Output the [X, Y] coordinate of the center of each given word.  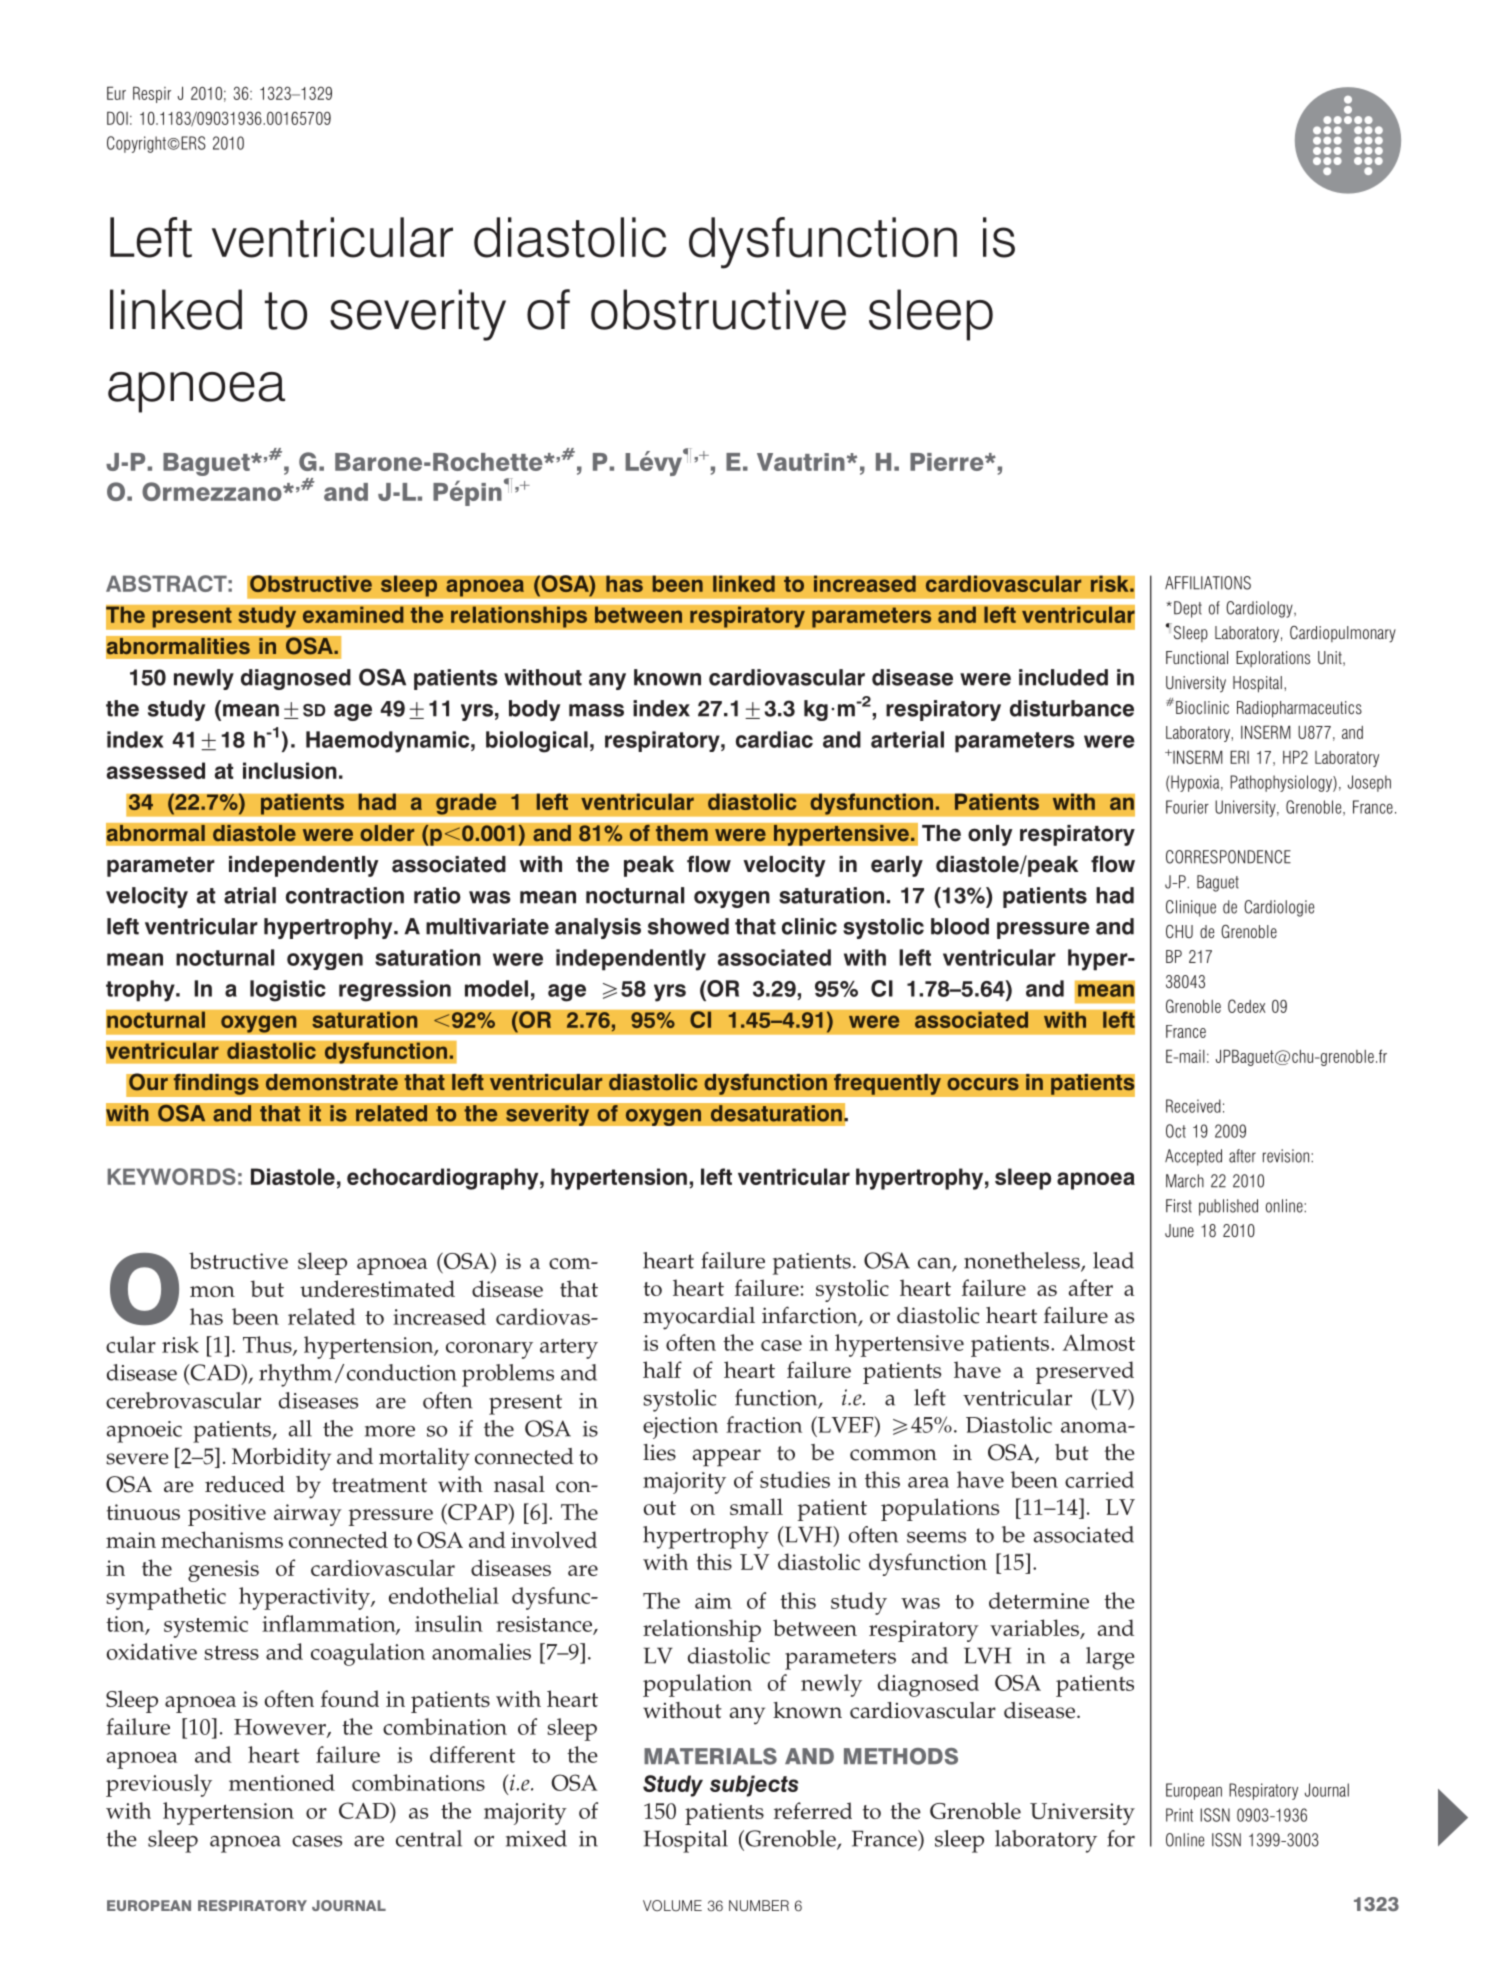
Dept [1188, 609]
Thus [268, 1345]
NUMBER [759, 1905]
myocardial [699, 1318]
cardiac [774, 739]
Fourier [1187, 807]
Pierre [948, 462]
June [1179, 1230]
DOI [117, 118]
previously [159, 1785]
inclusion [290, 770]
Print [1179, 1815]
